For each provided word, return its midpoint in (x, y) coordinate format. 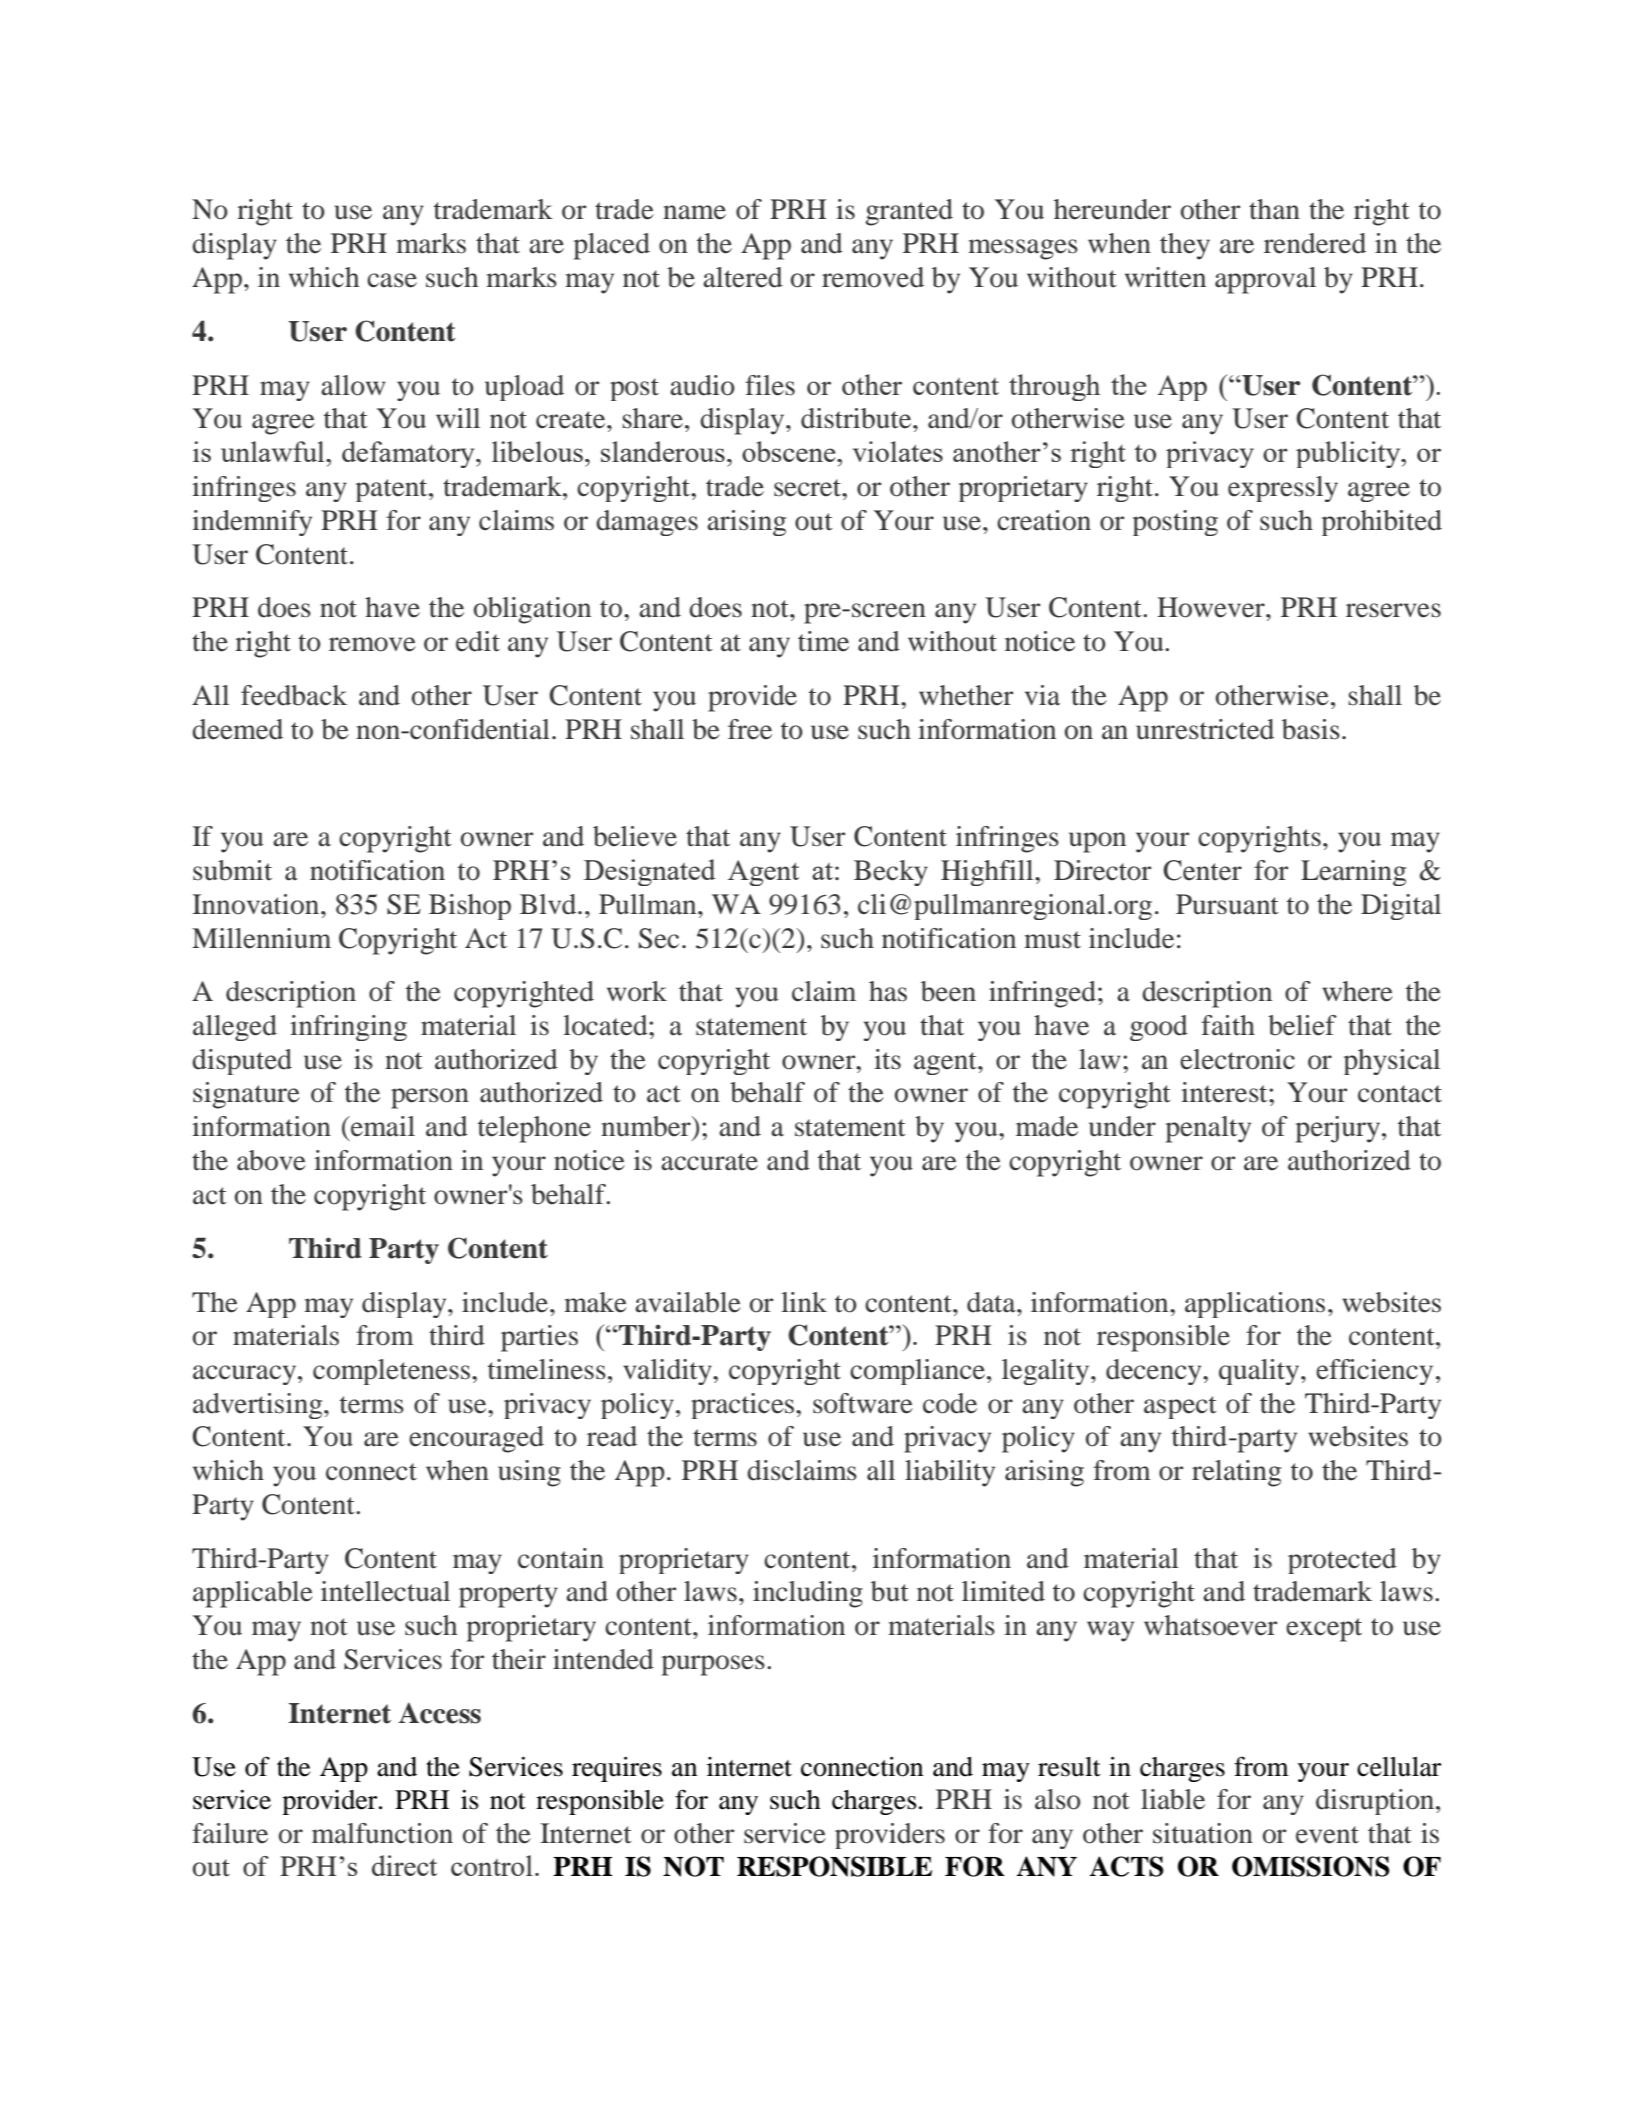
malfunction (382, 1833)
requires (617, 1769)
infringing (348, 1028)
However (1212, 607)
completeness (393, 1372)
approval (1265, 280)
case (392, 280)
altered (743, 277)
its (887, 1059)
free (750, 729)
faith (1228, 1025)
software (863, 1403)
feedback (294, 695)
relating (1236, 1473)
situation (1203, 1833)
